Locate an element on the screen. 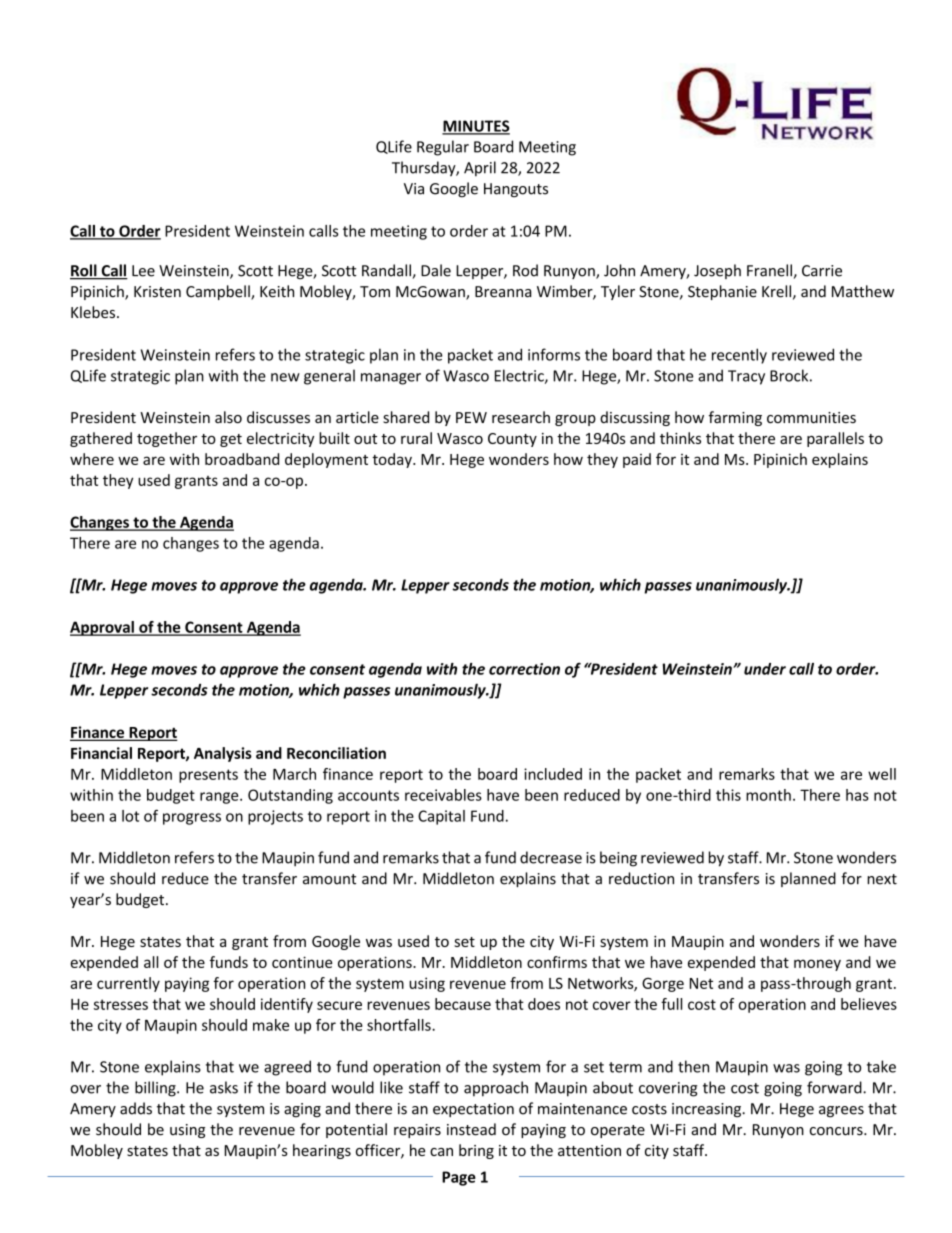 The image size is (952, 1233). parallels is located at coordinates (835, 439).
